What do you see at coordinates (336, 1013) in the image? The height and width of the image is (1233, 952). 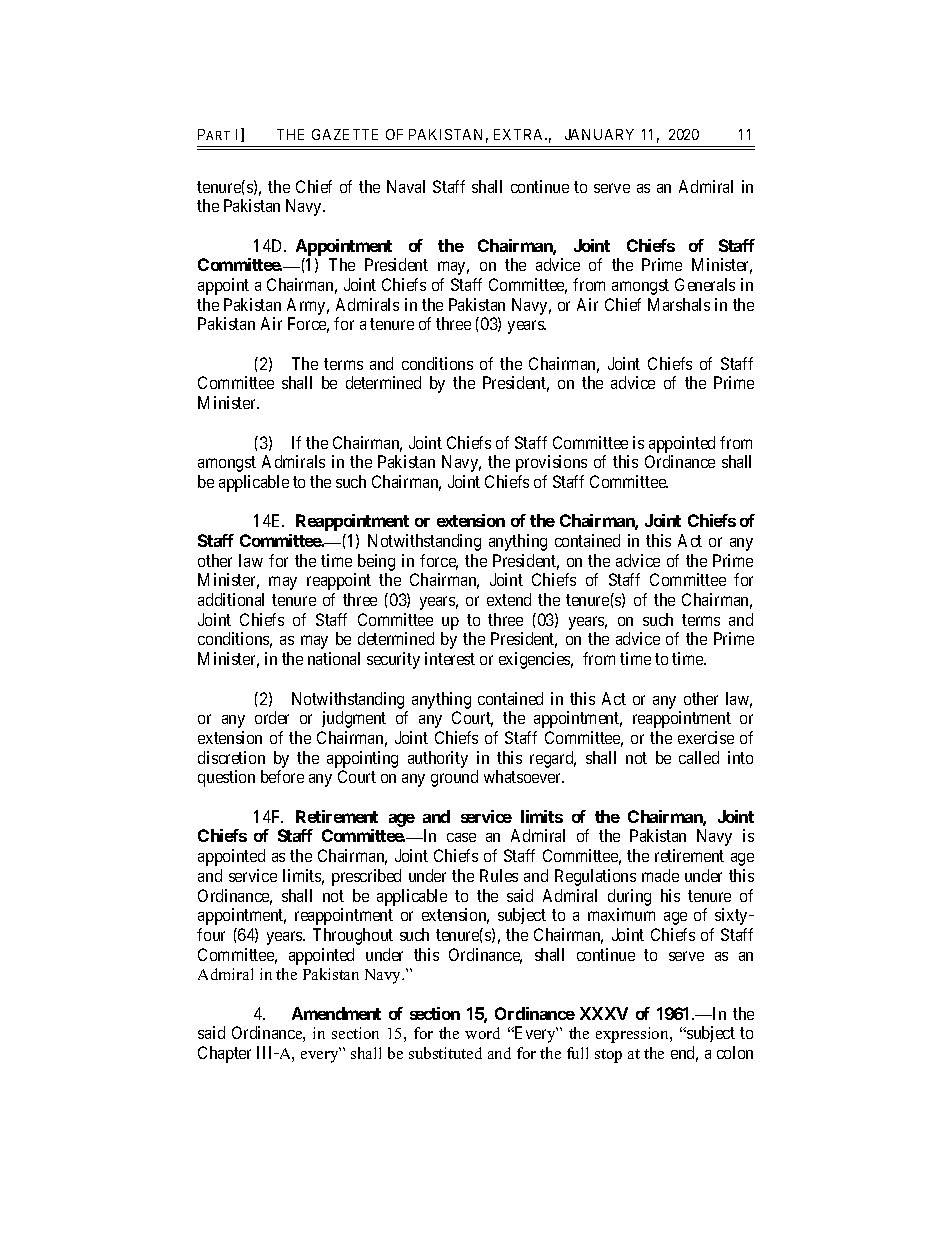 I see `Amendment` at bounding box center [336, 1013].
